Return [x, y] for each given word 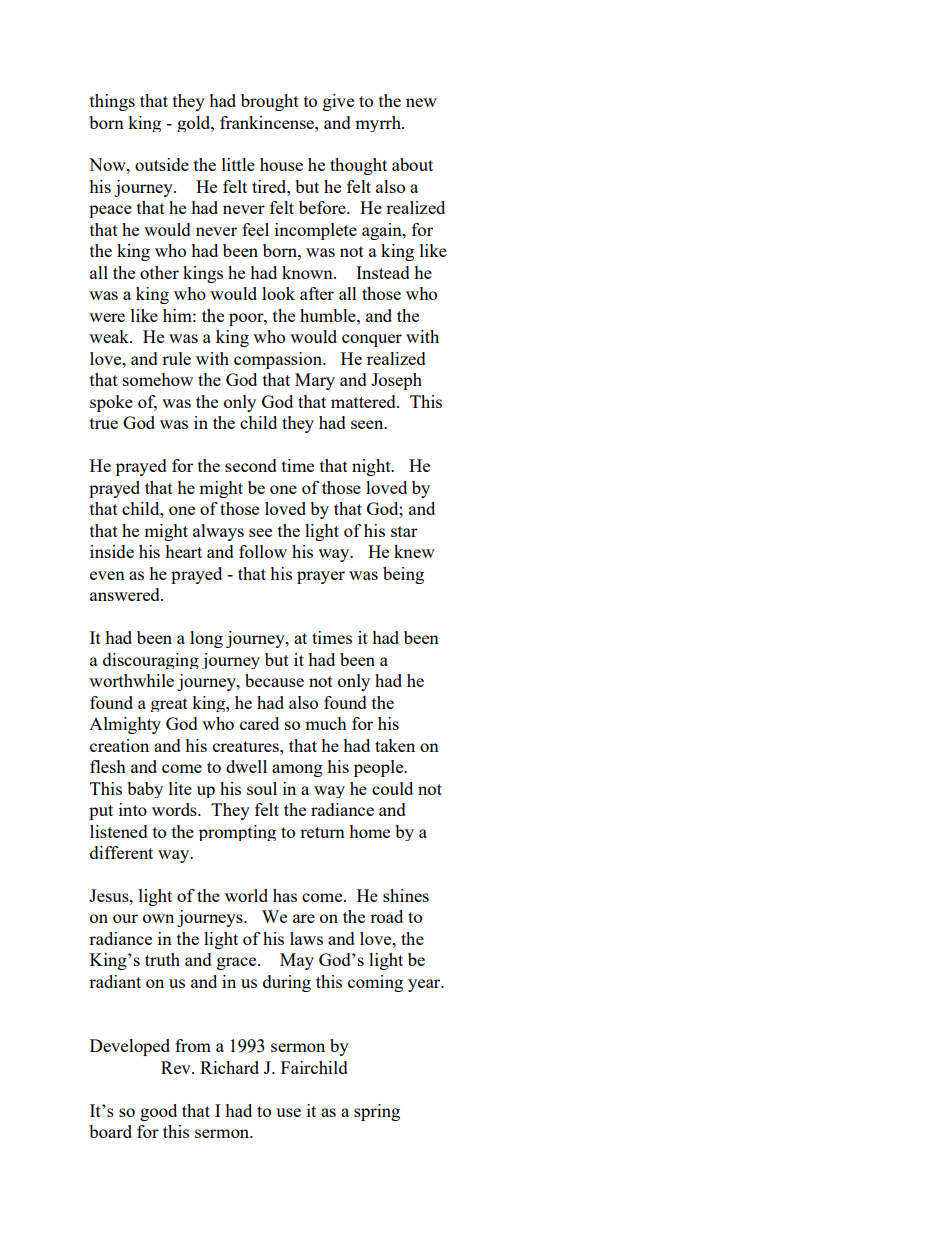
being [403, 575]
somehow [158, 379]
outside [162, 164]
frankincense [268, 122]
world [246, 895]
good [158, 1112]
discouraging [151, 661]
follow [263, 551]
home [369, 831]
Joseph [396, 381]
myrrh [379, 124]
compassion [279, 360]
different [121, 852]
